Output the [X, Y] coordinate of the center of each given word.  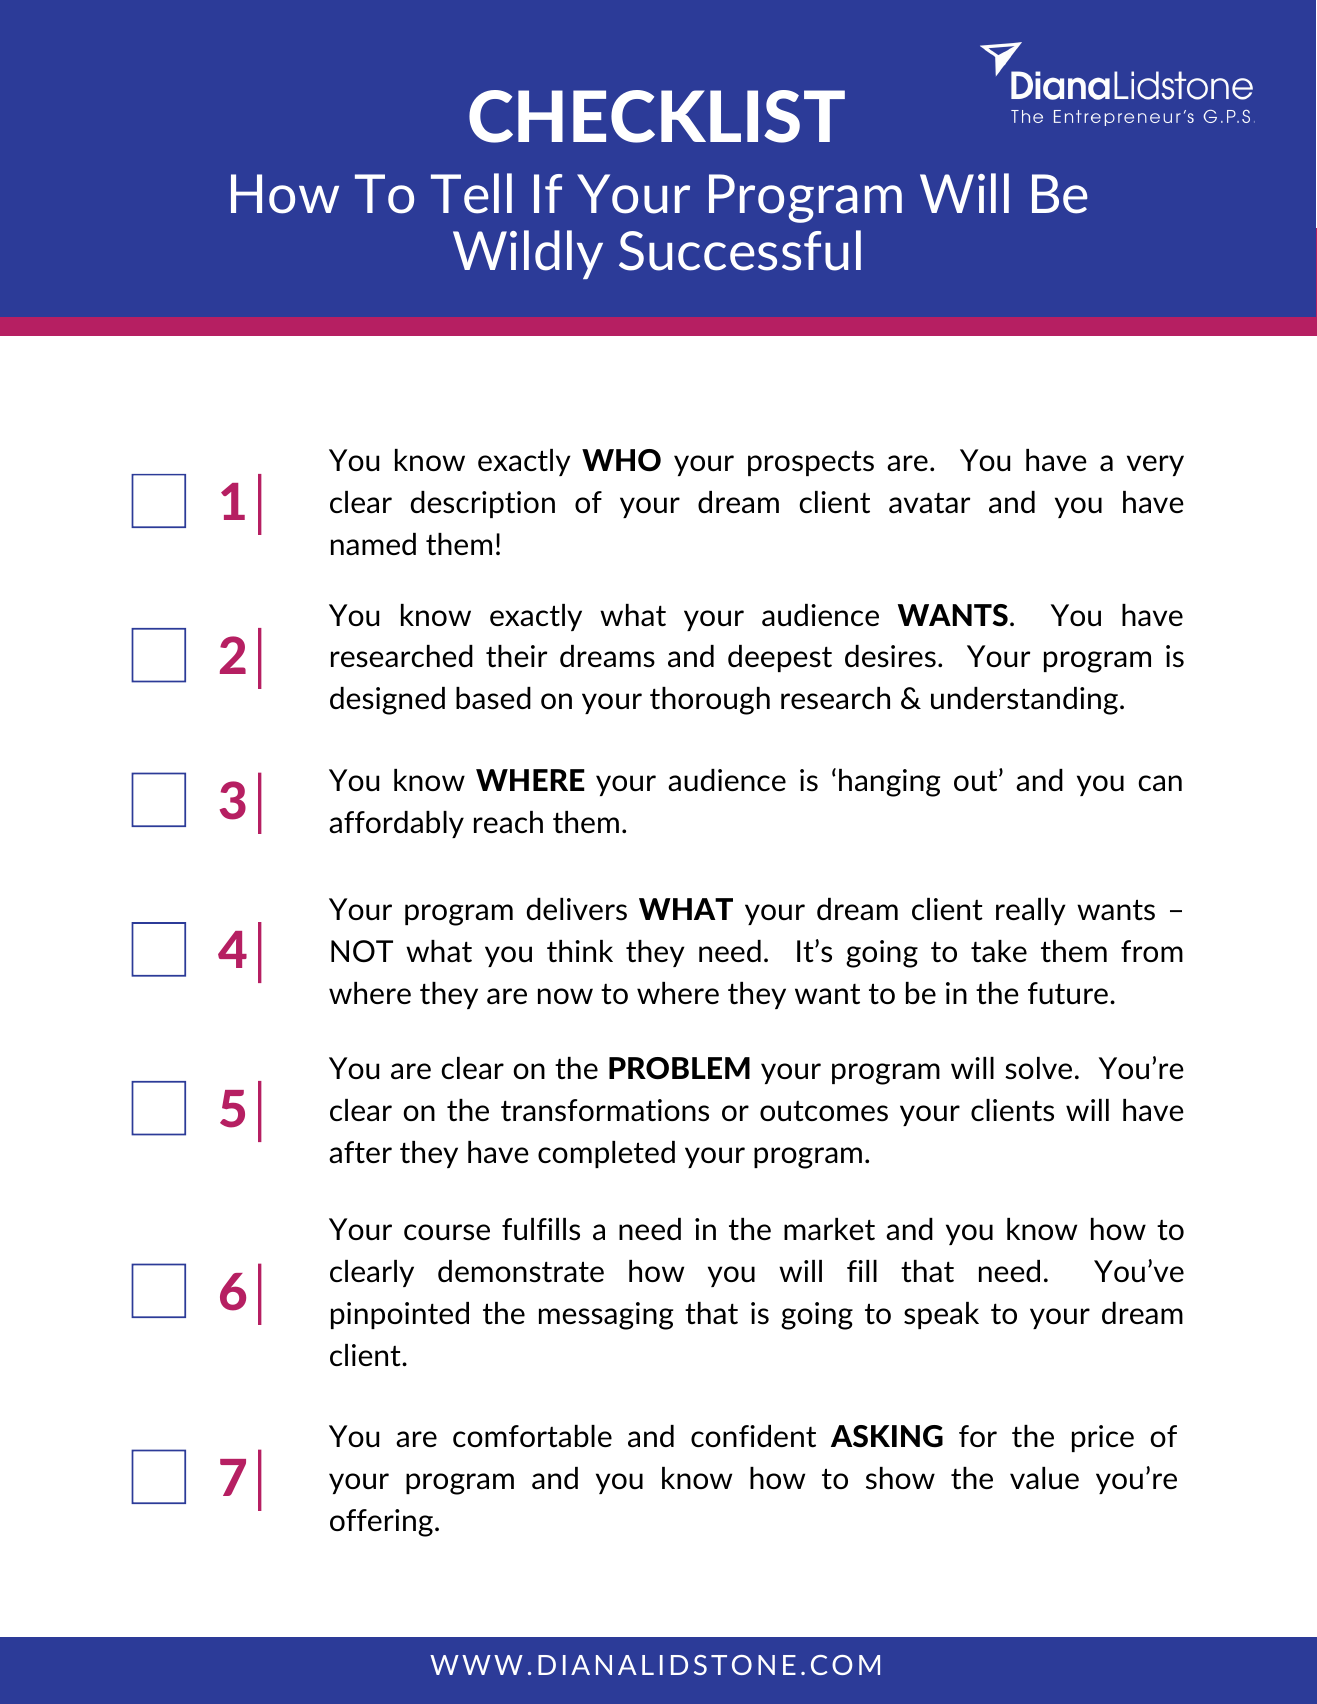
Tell [471, 193]
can [1160, 783]
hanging [889, 783]
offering [381, 1523]
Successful [740, 250]
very [1155, 465]
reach [508, 822]
